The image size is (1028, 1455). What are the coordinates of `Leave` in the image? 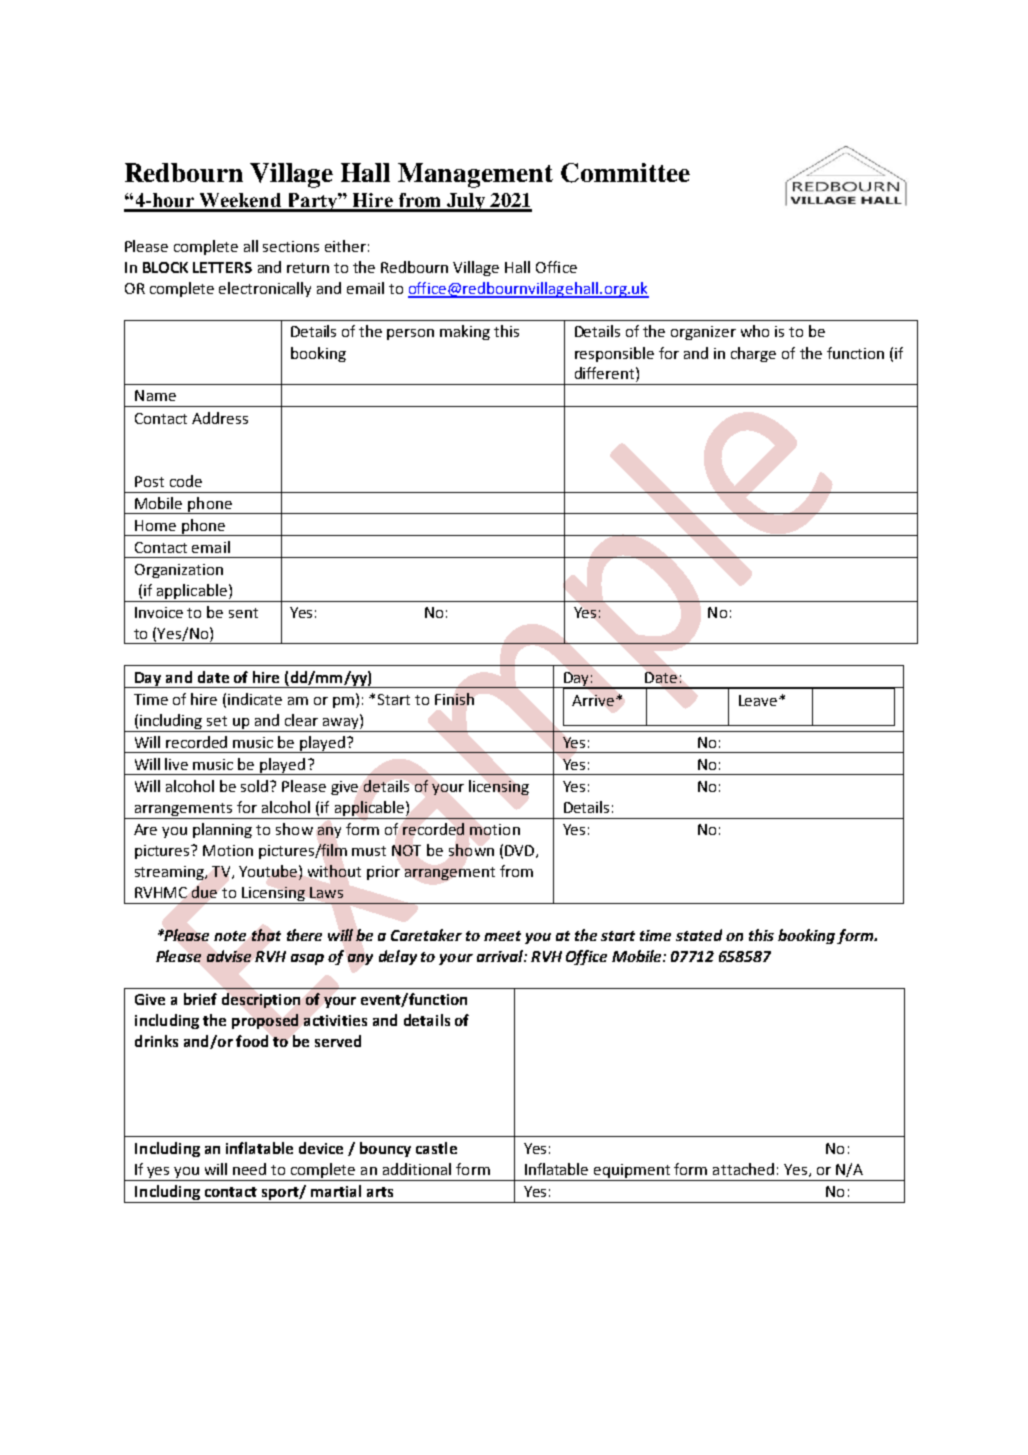 It's located at (759, 700).
